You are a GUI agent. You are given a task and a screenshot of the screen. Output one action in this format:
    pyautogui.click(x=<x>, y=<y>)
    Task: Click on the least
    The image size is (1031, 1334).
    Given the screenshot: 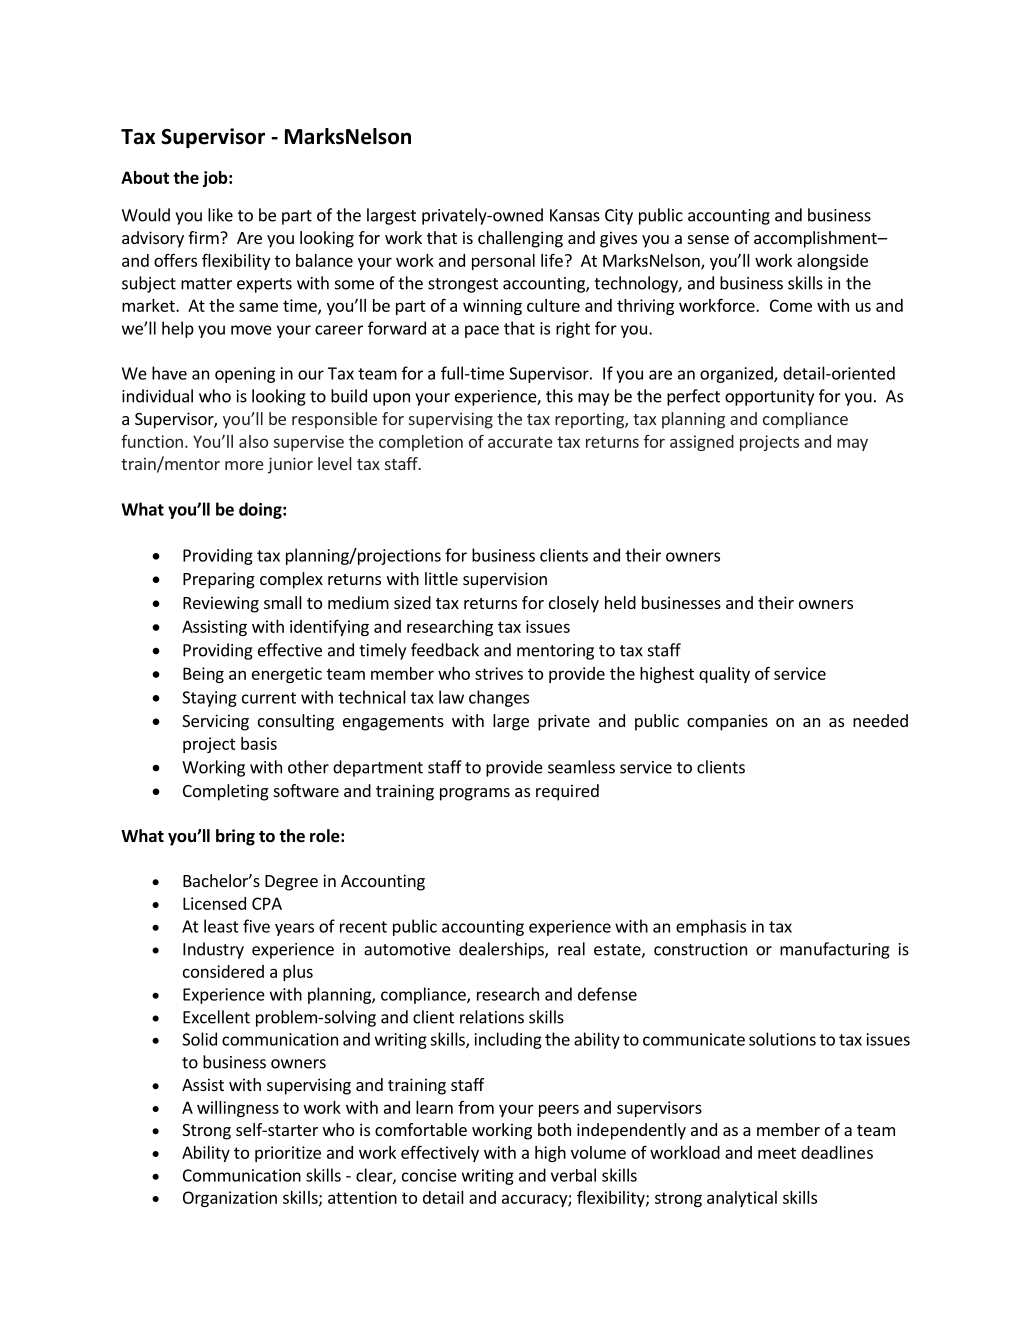 What is the action you would take?
    pyautogui.click(x=221, y=926)
